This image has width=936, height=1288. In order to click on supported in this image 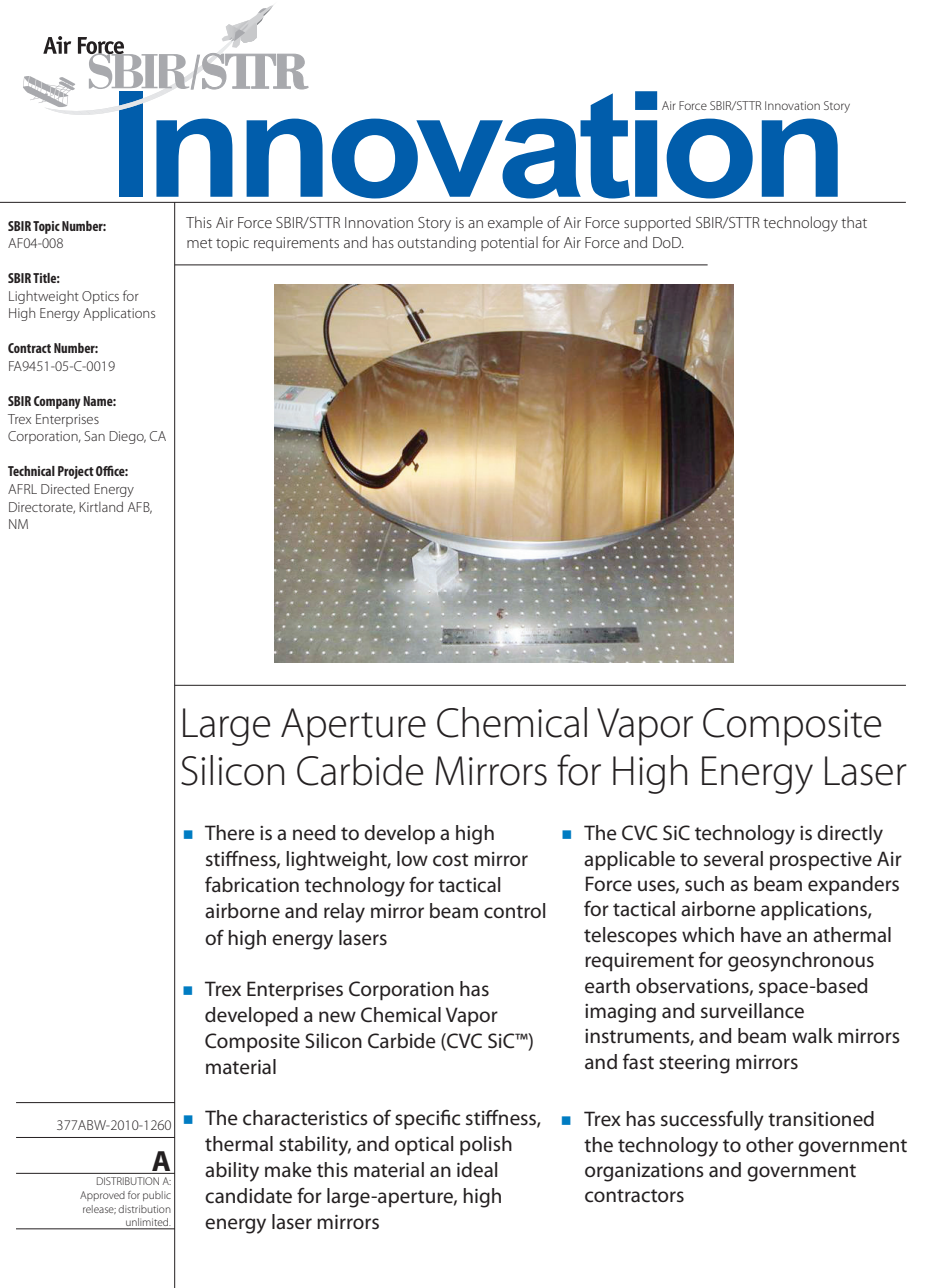, I will do `click(657, 223)`.
